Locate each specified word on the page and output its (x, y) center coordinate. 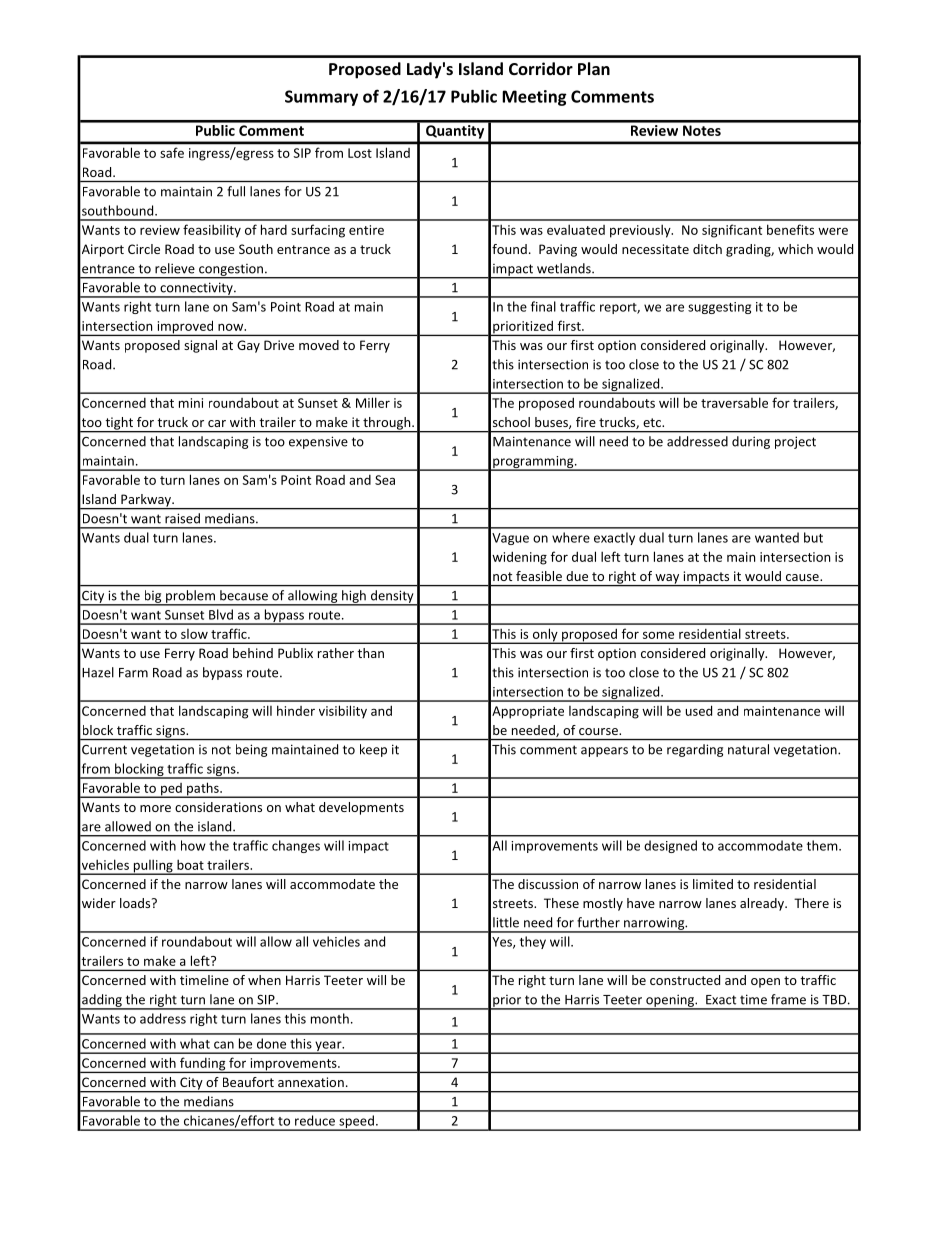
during (751, 442)
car (217, 423)
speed (356, 1123)
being (251, 750)
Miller (373, 402)
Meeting (534, 98)
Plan (594, 68)
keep (373, 750)
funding (203, 1065)
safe (172, 153)
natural (748, 749)
